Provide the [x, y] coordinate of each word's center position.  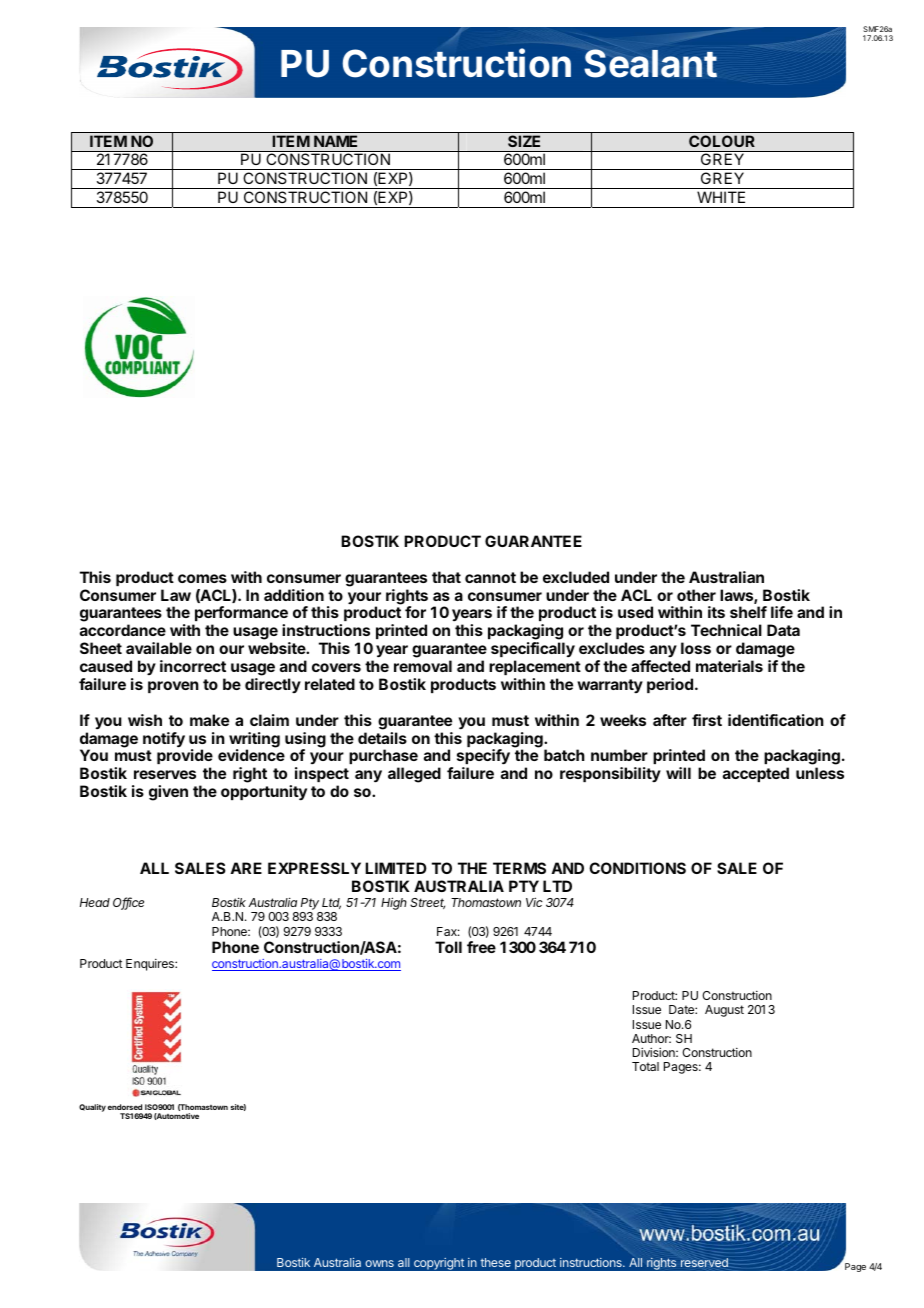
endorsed [125, 1107]
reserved [704, 1262]
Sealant [650, 63]
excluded [576, 577]
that [446, 577]
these [495, 1262]
